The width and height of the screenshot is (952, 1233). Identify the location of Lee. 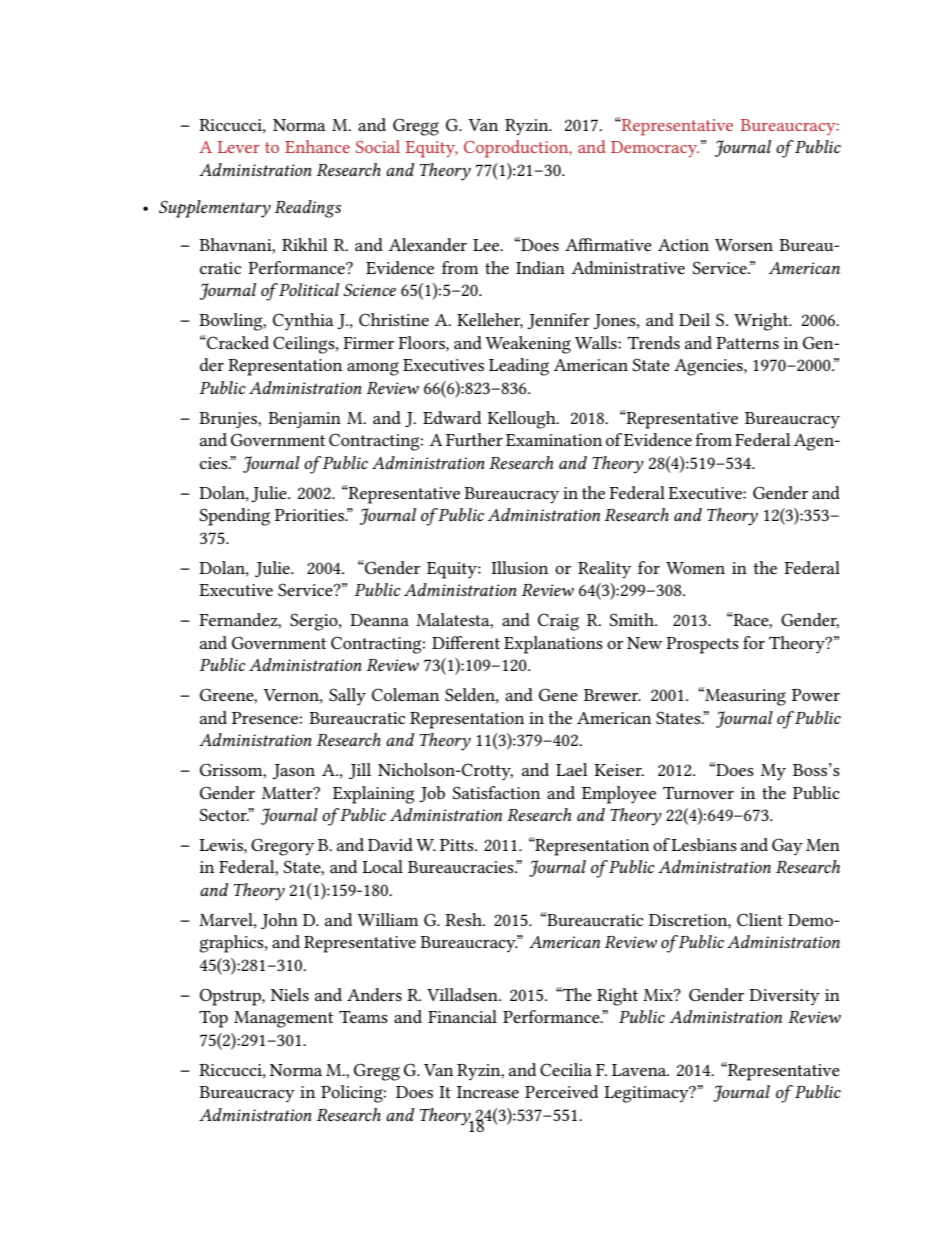
(487, 245).
